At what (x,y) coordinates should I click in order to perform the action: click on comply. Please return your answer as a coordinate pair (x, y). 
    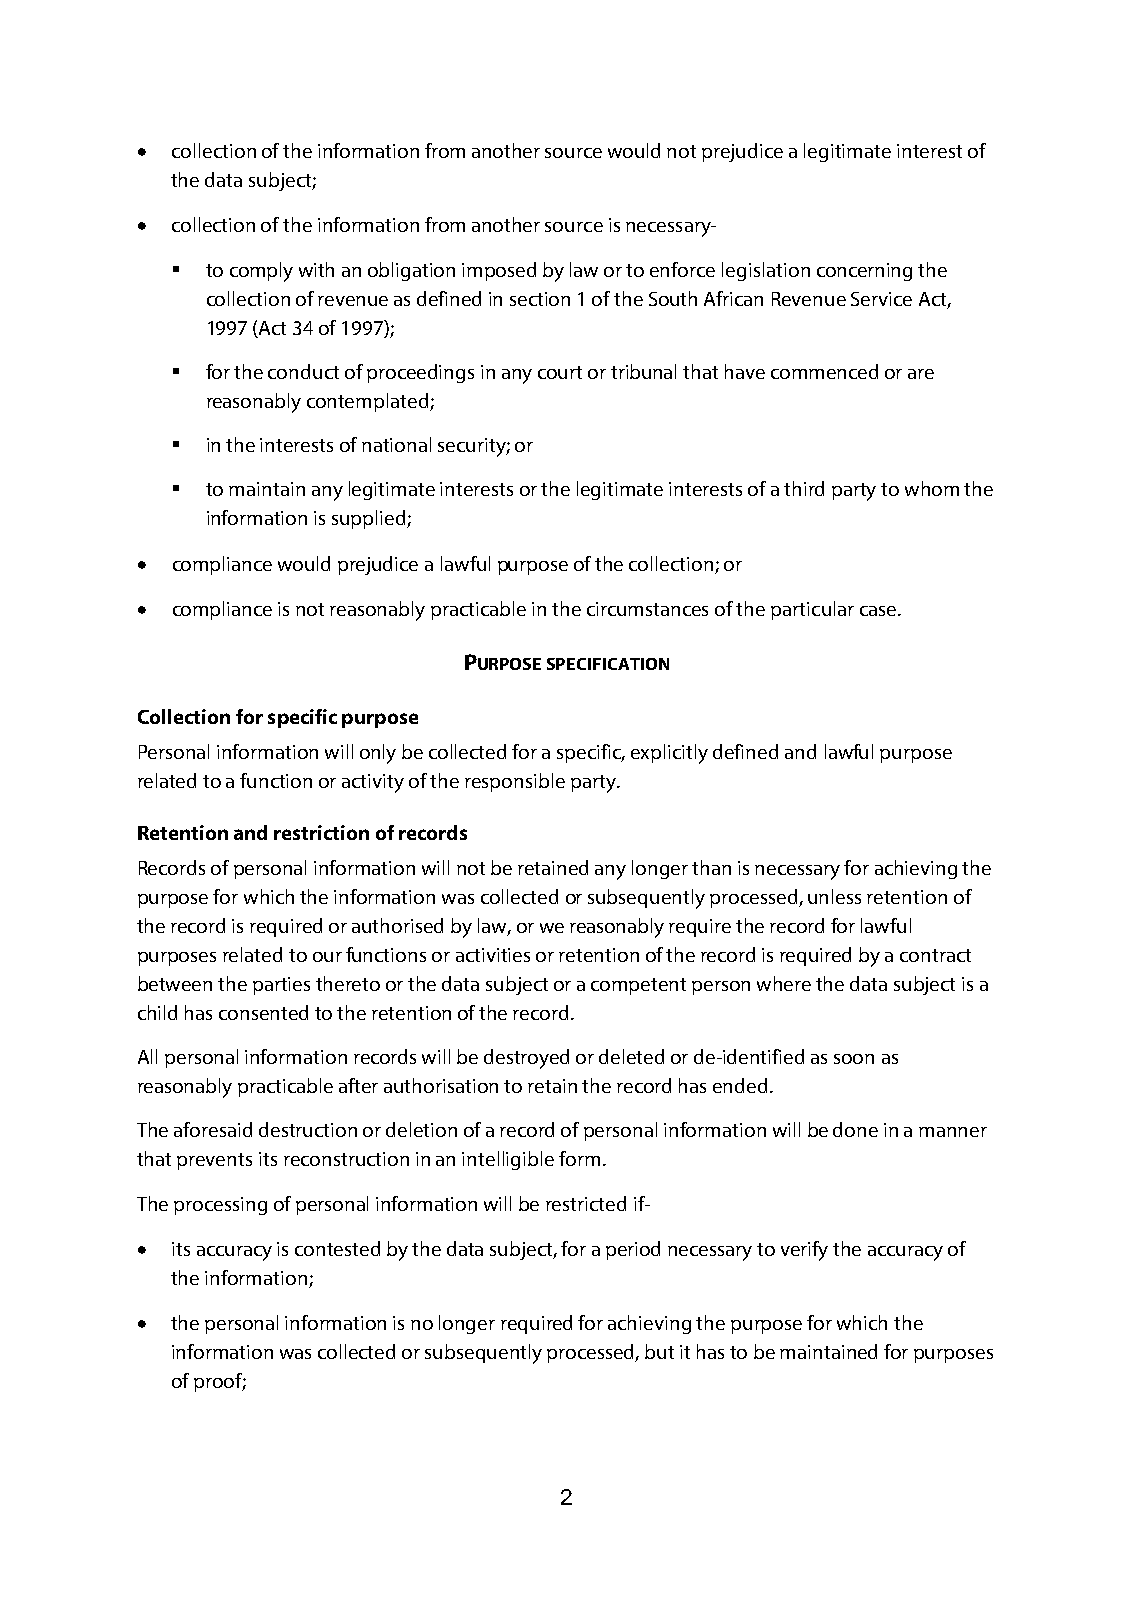
    Looking at the image, I should click on (261, 272).
